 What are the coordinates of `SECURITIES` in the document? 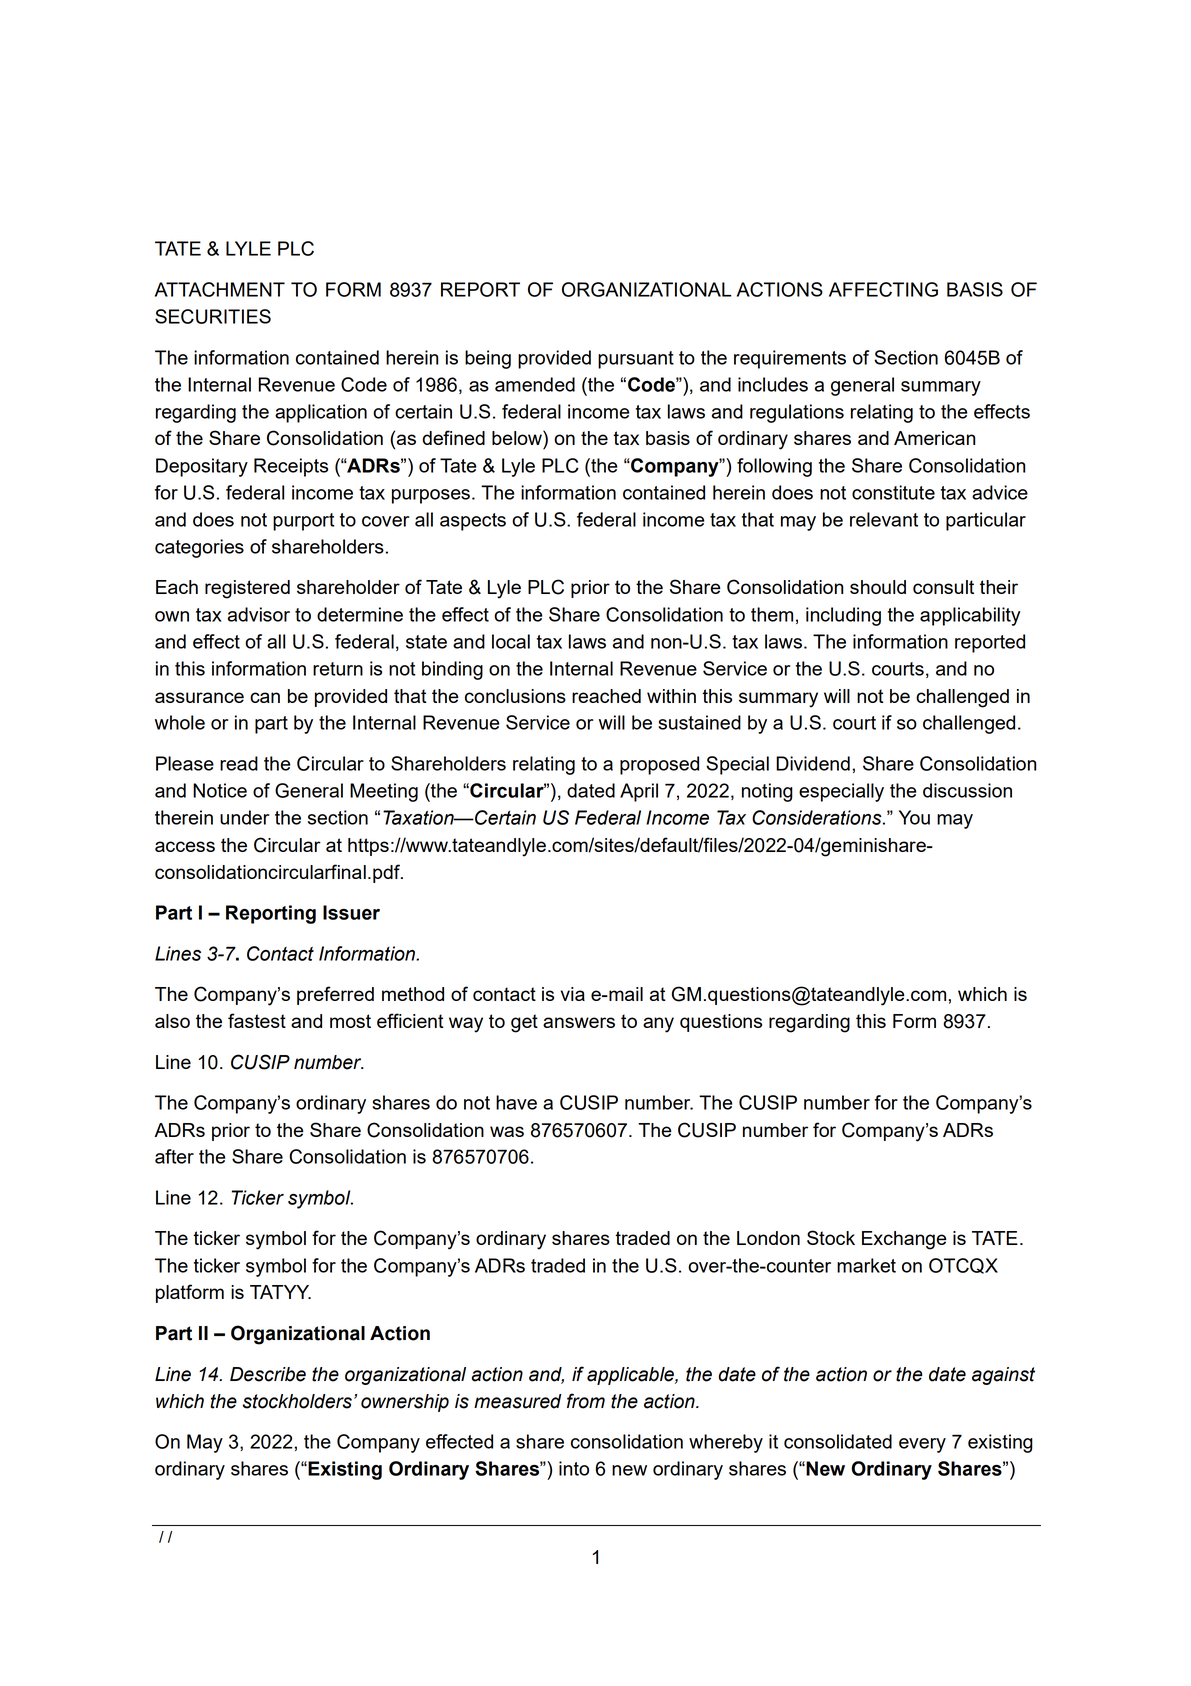 It's located at (213, 316).
